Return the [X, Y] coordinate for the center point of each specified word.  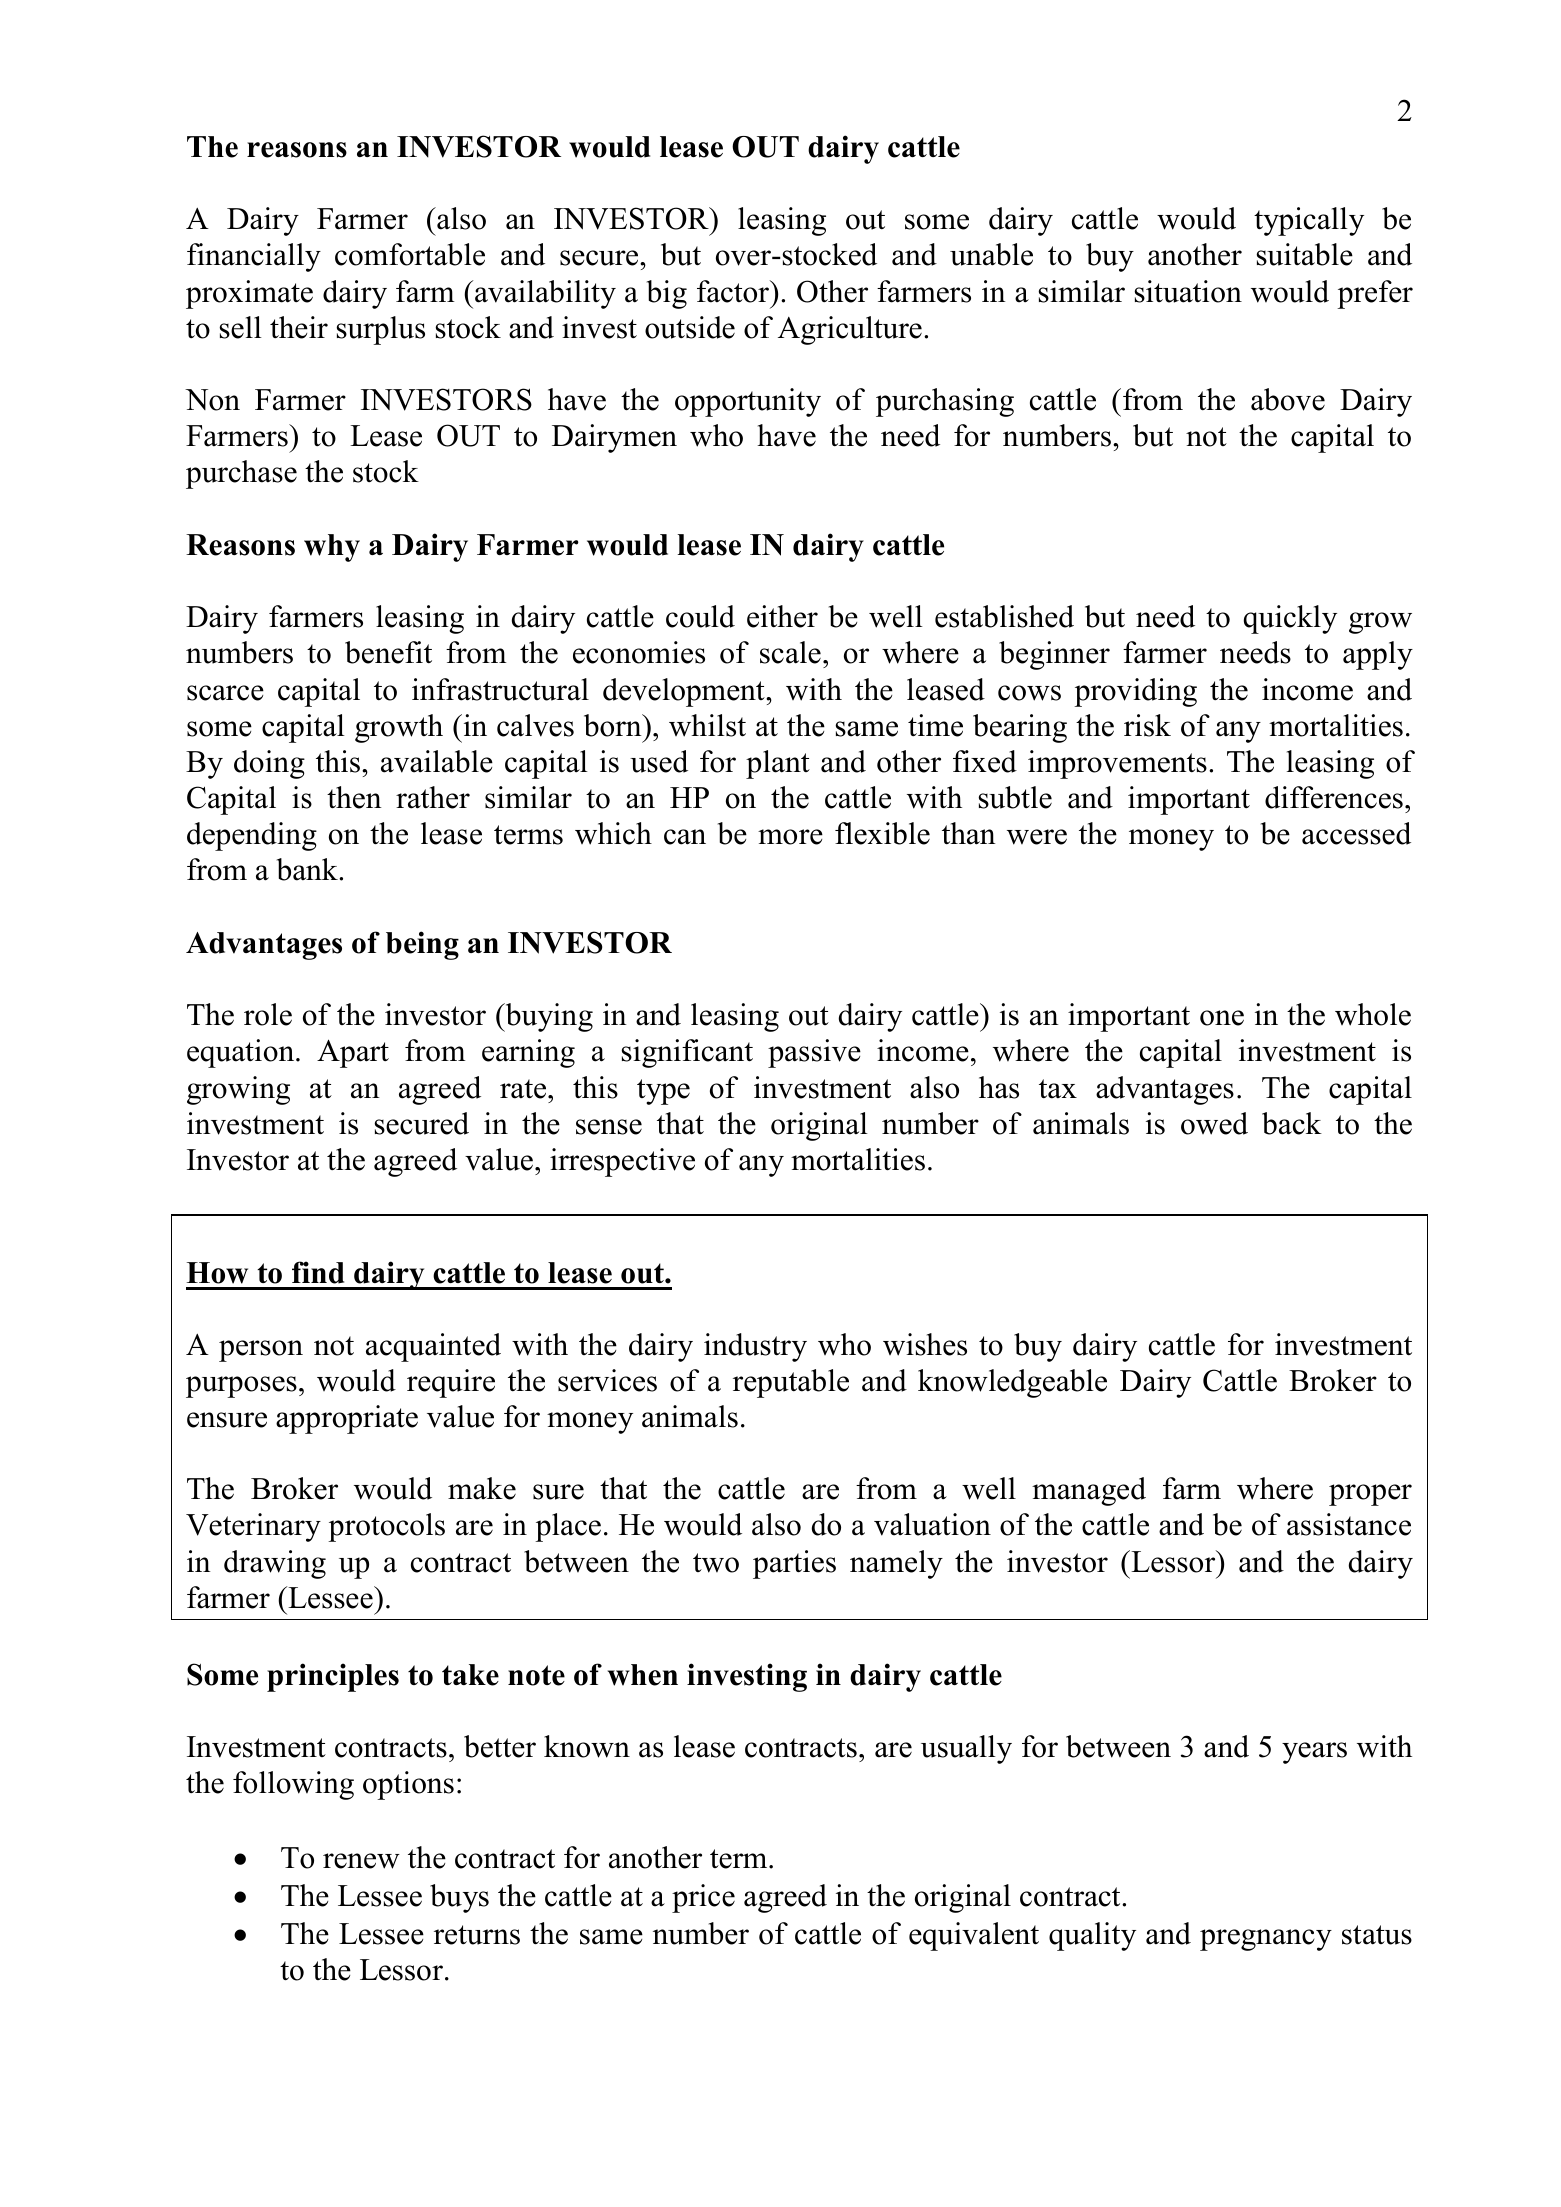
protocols [386, 1527]
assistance [1349, 1524]
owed [1214, 1123]
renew [361, 1861]
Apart [353, 1053]
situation [1188, 291]
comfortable [410, 254]
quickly [1290, 619]
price [703, 1898]
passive [814, 1053]
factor [734, 291]
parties [794, 1564]
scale [790, 652]
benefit [388, 652]
